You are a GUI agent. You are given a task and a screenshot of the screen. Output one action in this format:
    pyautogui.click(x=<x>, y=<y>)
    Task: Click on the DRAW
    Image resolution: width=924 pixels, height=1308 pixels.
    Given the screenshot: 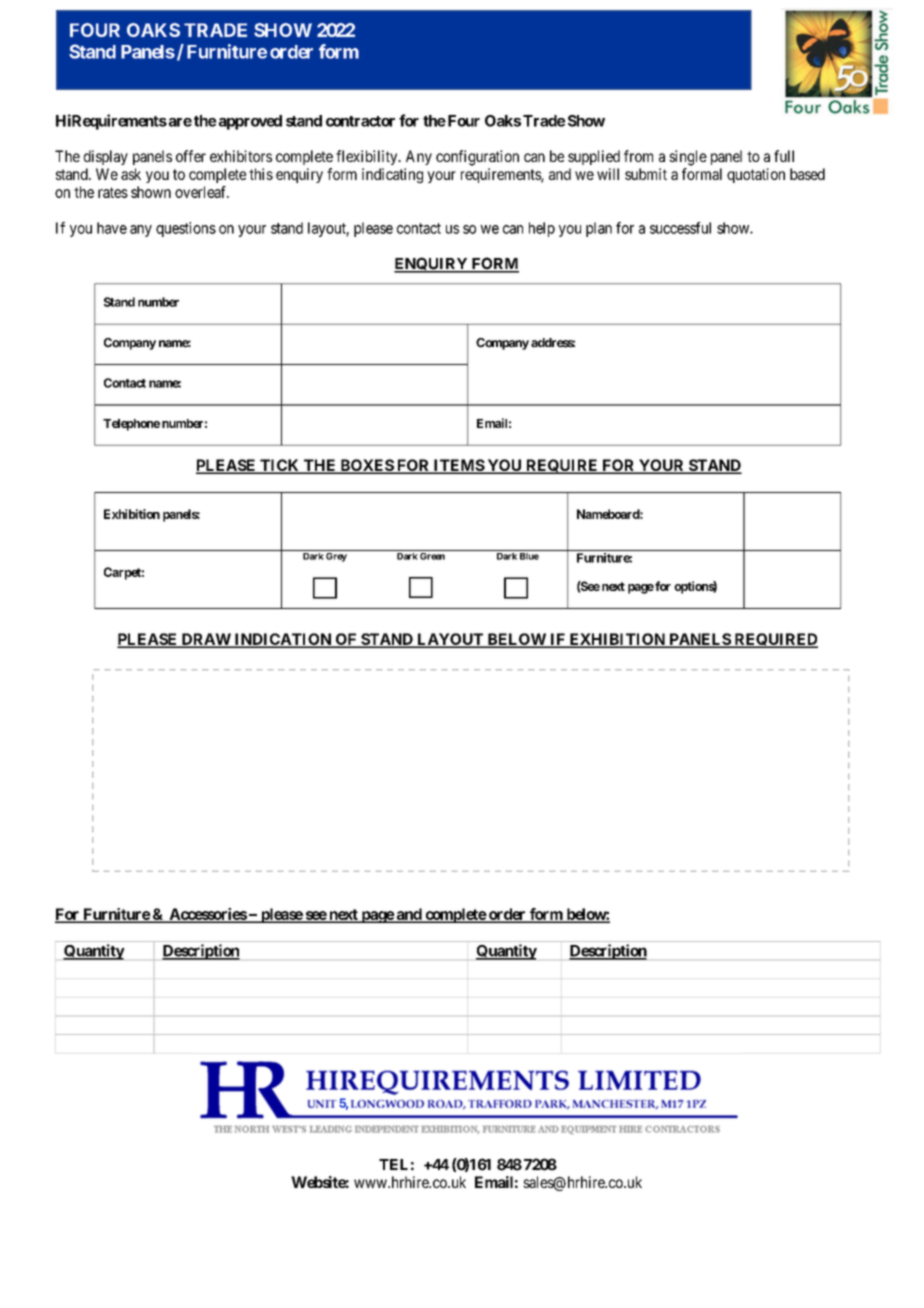 What is the action you would take?
    pyautogui.click(x=206, y=640)
